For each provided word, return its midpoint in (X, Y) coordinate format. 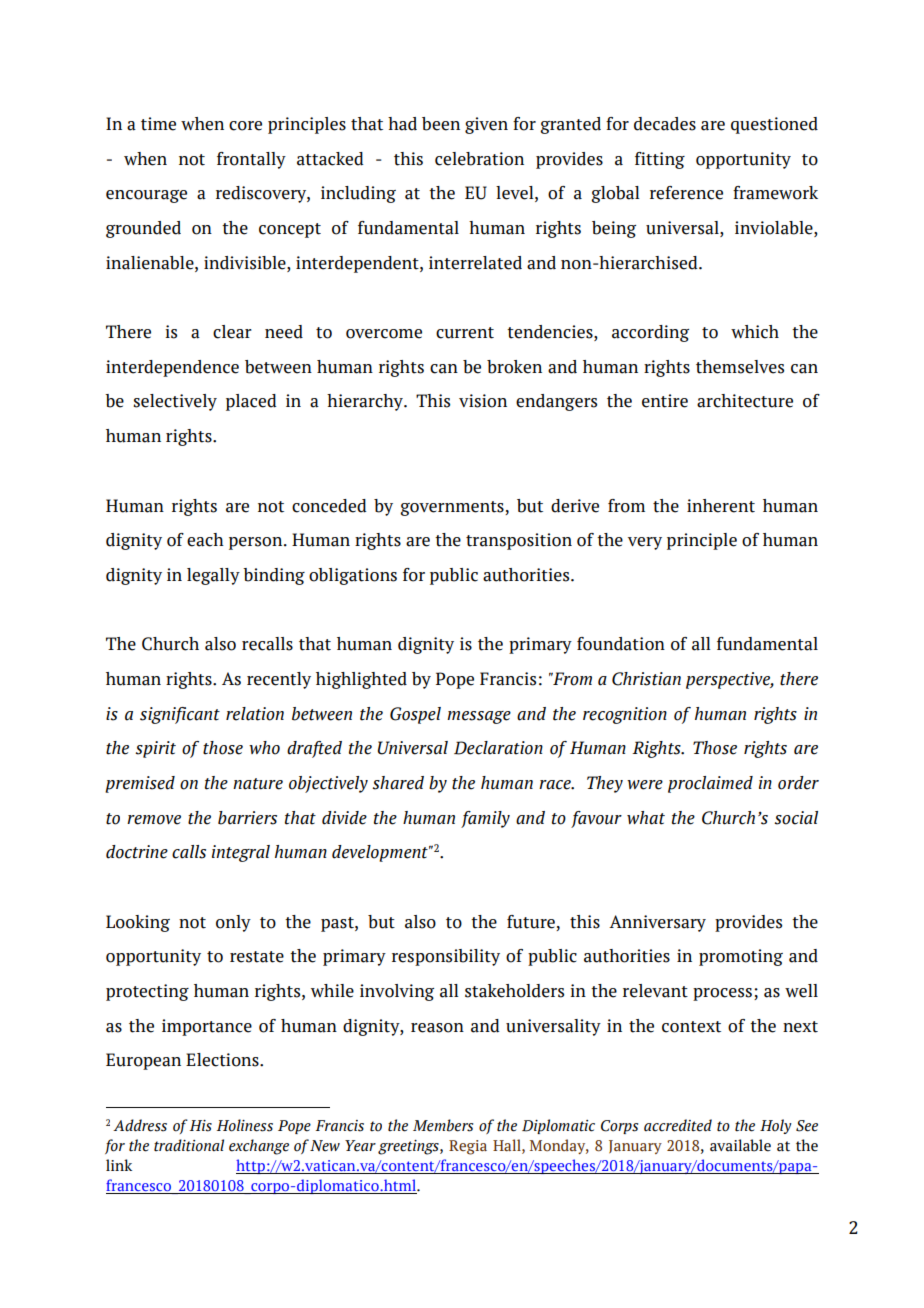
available (740, 1145)
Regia (468, 1147)
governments (453, 508)
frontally (251, 160)
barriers (247, 818)
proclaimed (710, 784)
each (205, 540)
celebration (479, 159)
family (485, 819)
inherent (721, 506)
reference (686, 193)
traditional (189, 1145)
